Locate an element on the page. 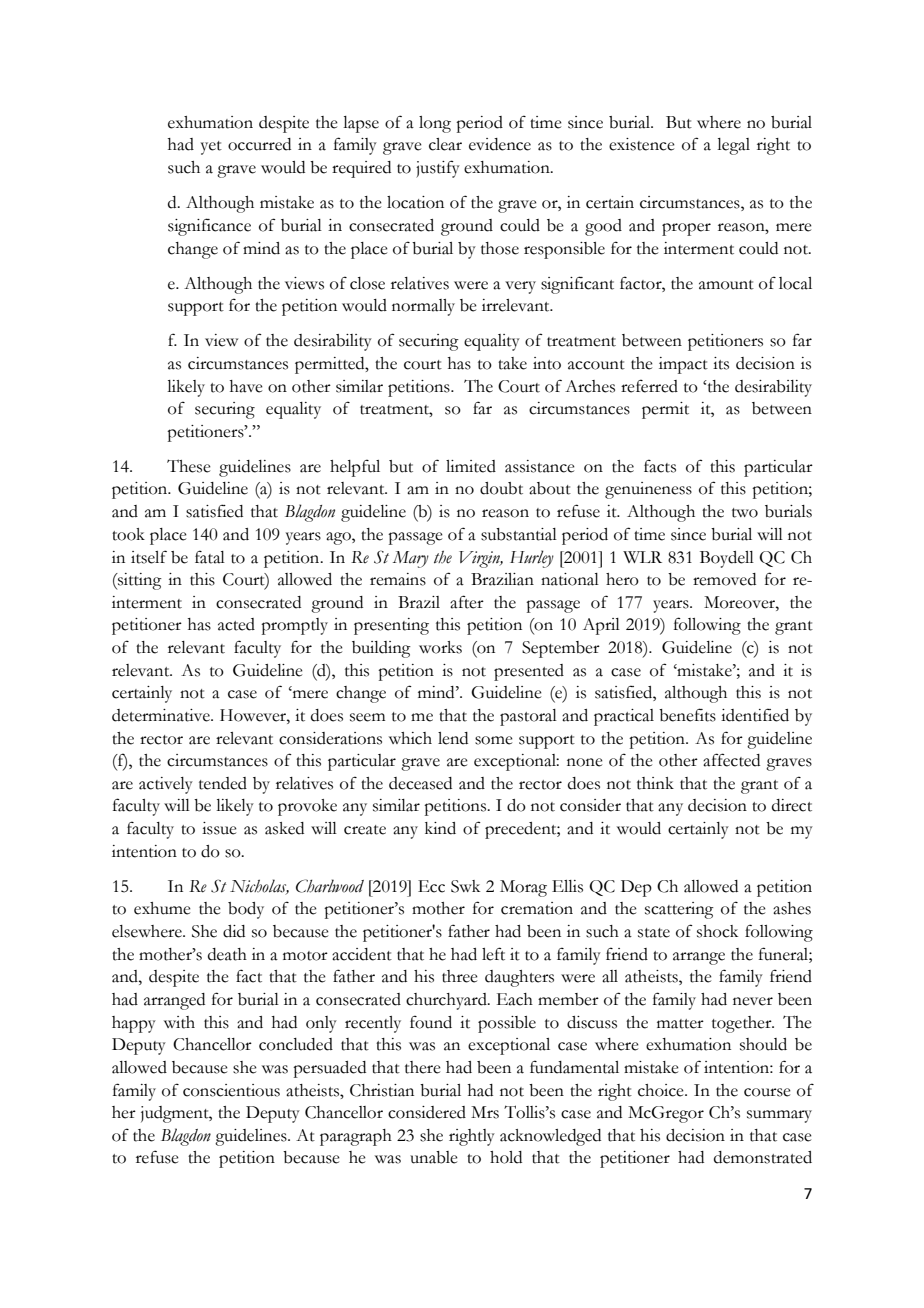  Mrs is located at coordinates (485, 1112).
